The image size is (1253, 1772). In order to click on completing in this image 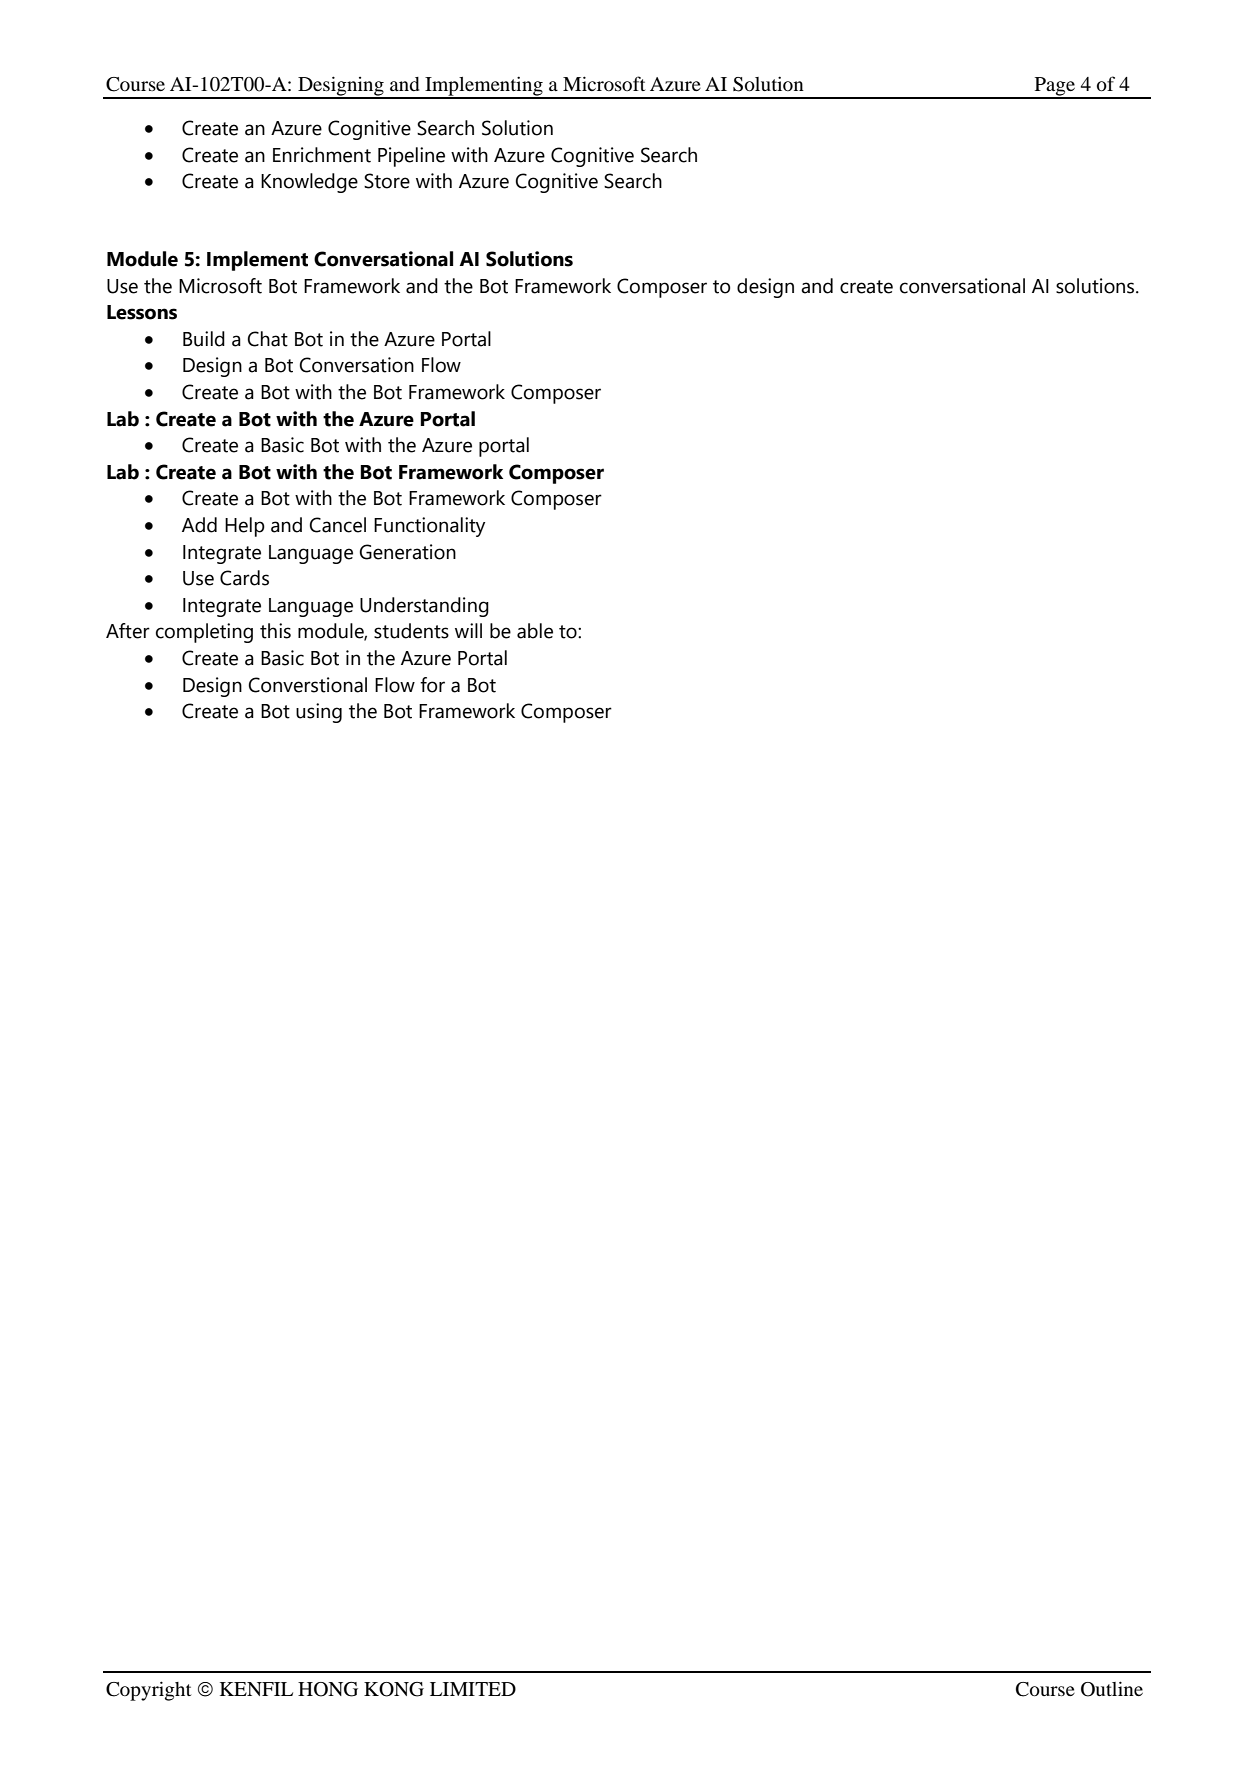, I will do `click(204, 633)`.
